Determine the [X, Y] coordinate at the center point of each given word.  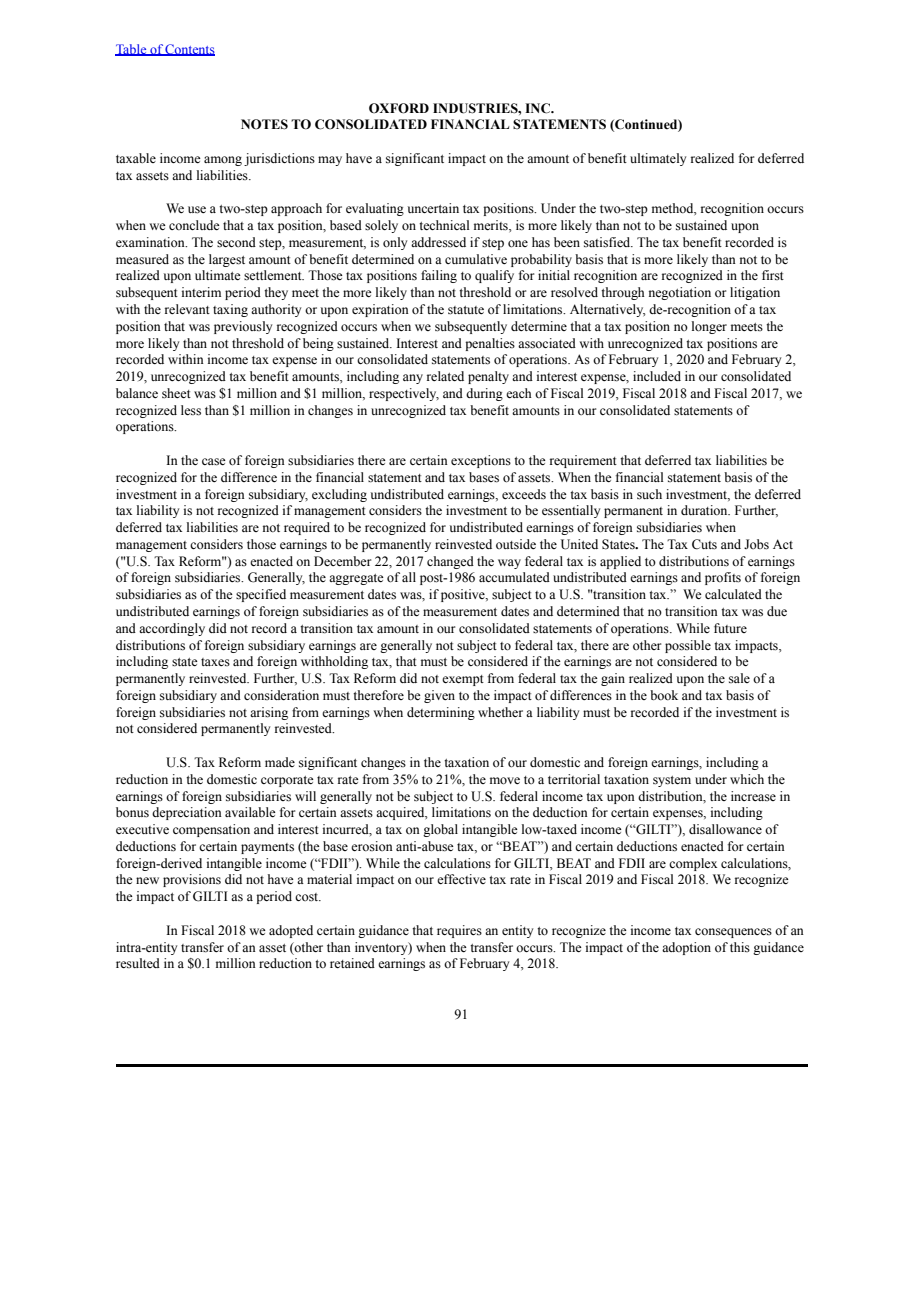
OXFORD [399, 108]
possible [688, 646]
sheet [176, 393]
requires [459, 931]
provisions [192, 880]
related [445, 376]
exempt [463, 680]
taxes [215, 662]
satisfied [608, 242]
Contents [189, 50]
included [657, 376]
